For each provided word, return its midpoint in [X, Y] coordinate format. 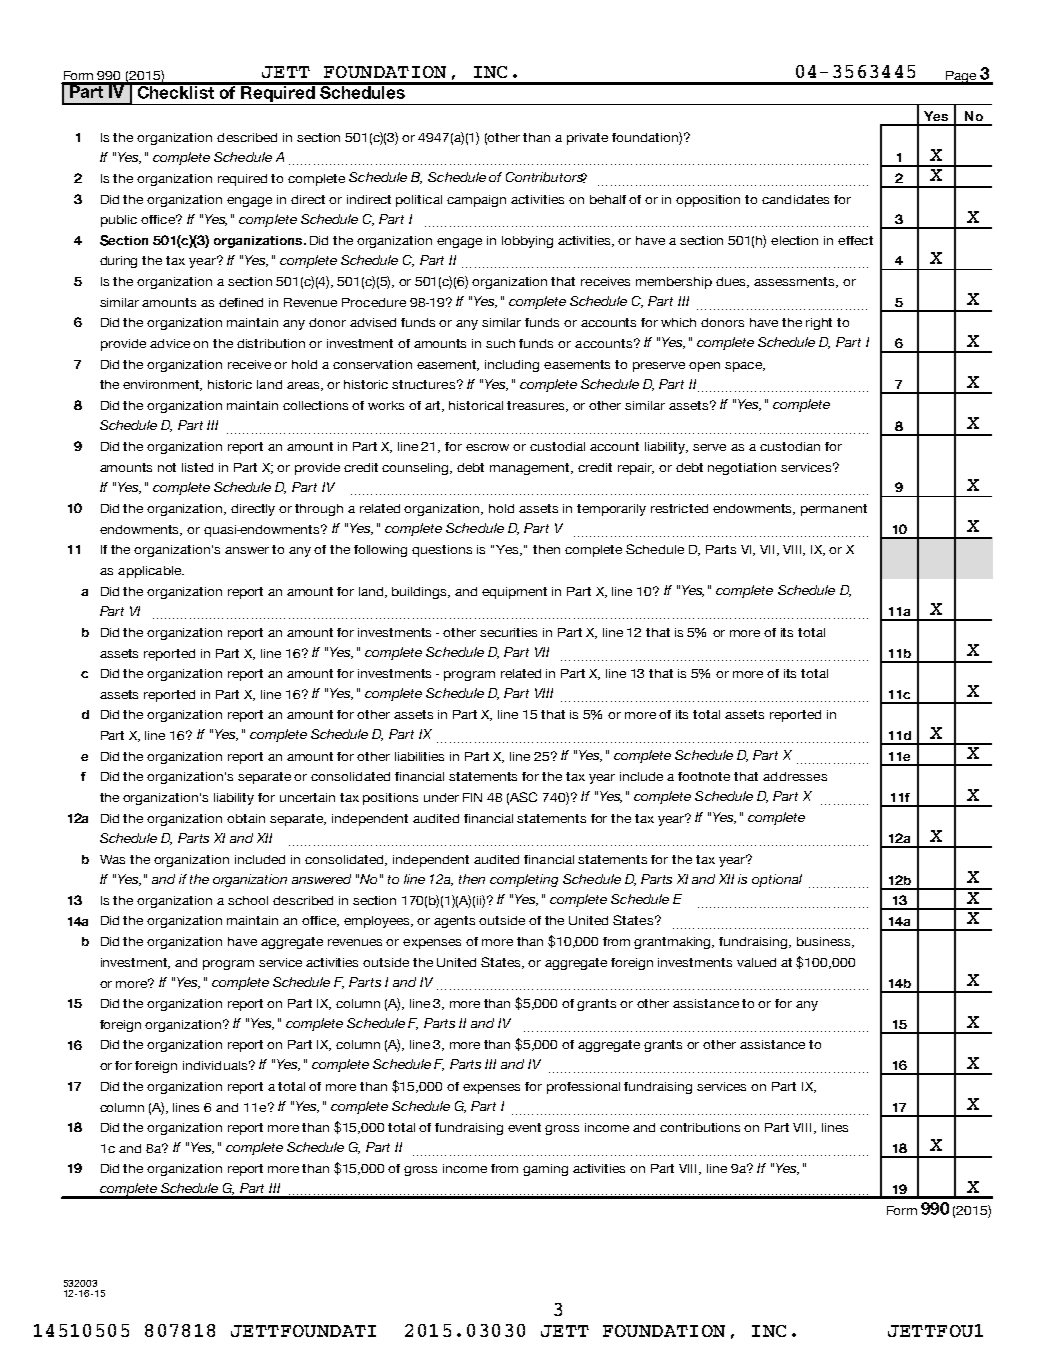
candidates [795, 199]
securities [508, 632]
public [119, 221]
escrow [487, 447]
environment [162, 385]
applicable [151, 572]
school [248, 900]
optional [777, 880]
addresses [795, 776]
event [524, 1127]
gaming [545, 1170]
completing [524, 880]
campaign [476, 201]
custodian [790, 446]
